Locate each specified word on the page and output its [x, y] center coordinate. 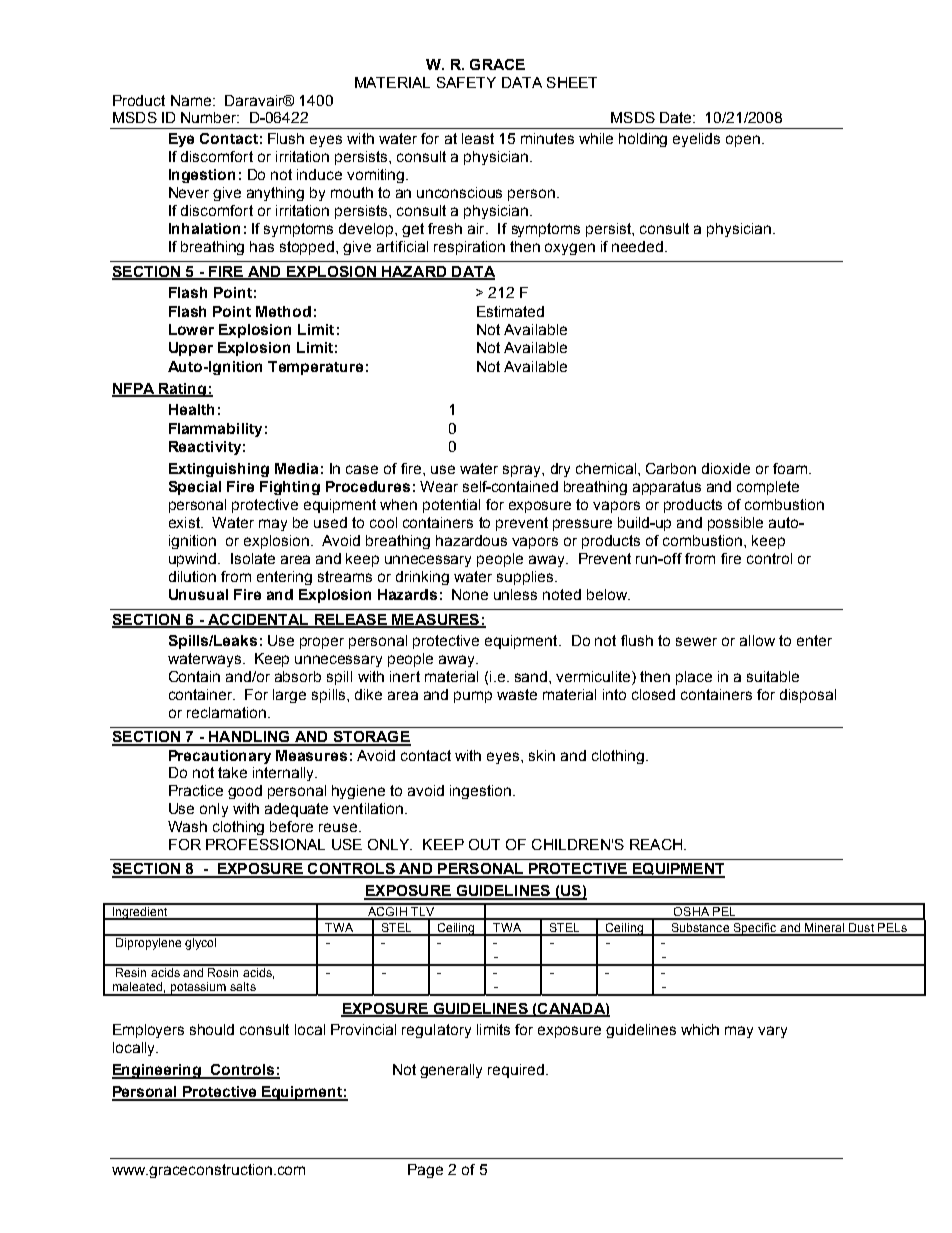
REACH [656, 844]
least [478, 138]
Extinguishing [219, 470]
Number [210, 117]
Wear [439, 486]
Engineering [157, 1071]
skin [542, 755]
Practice [196, 790]
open [743, 141]
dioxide [726, 468]
